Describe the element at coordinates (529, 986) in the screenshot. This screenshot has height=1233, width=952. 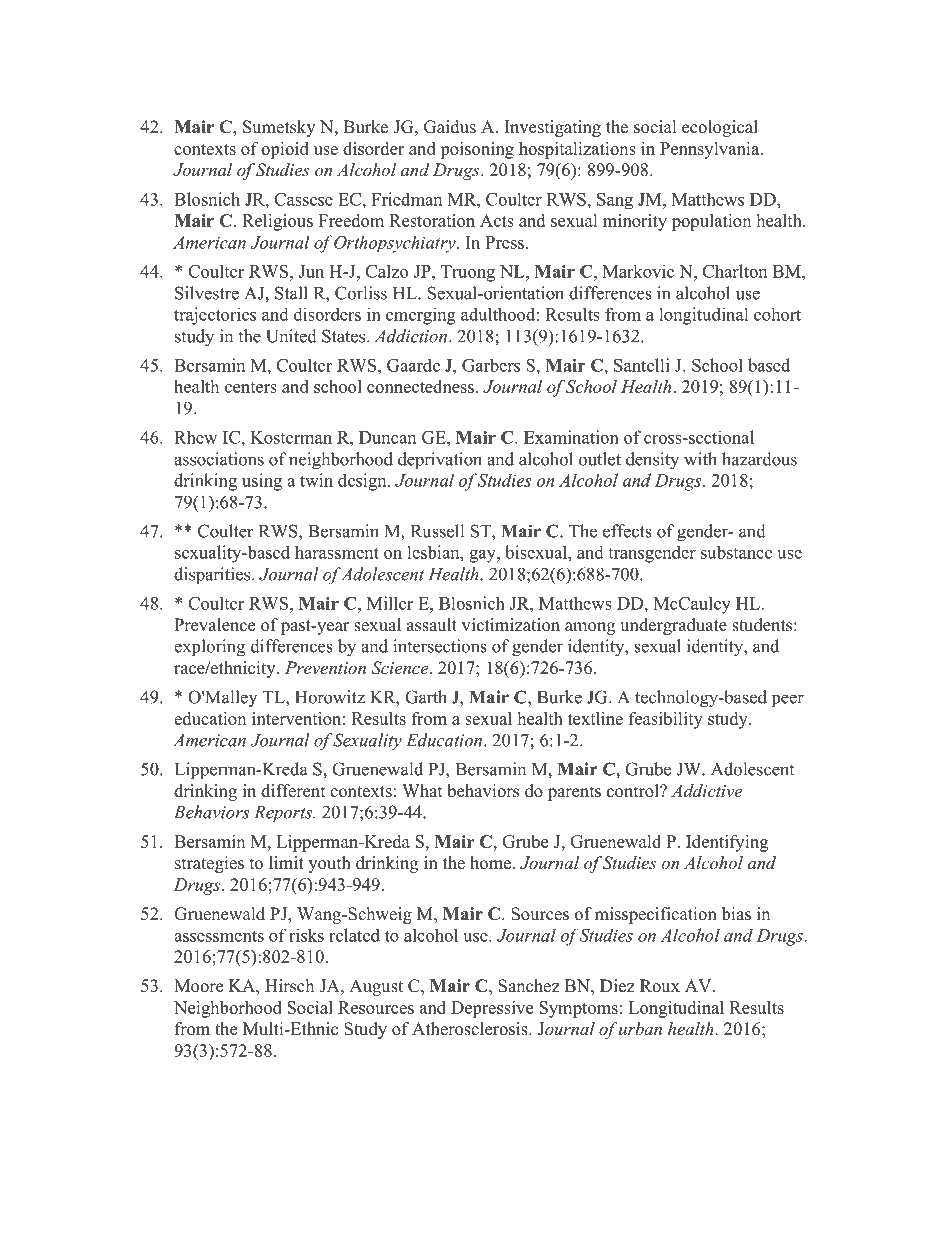
I see `Sanchez` at that location.
